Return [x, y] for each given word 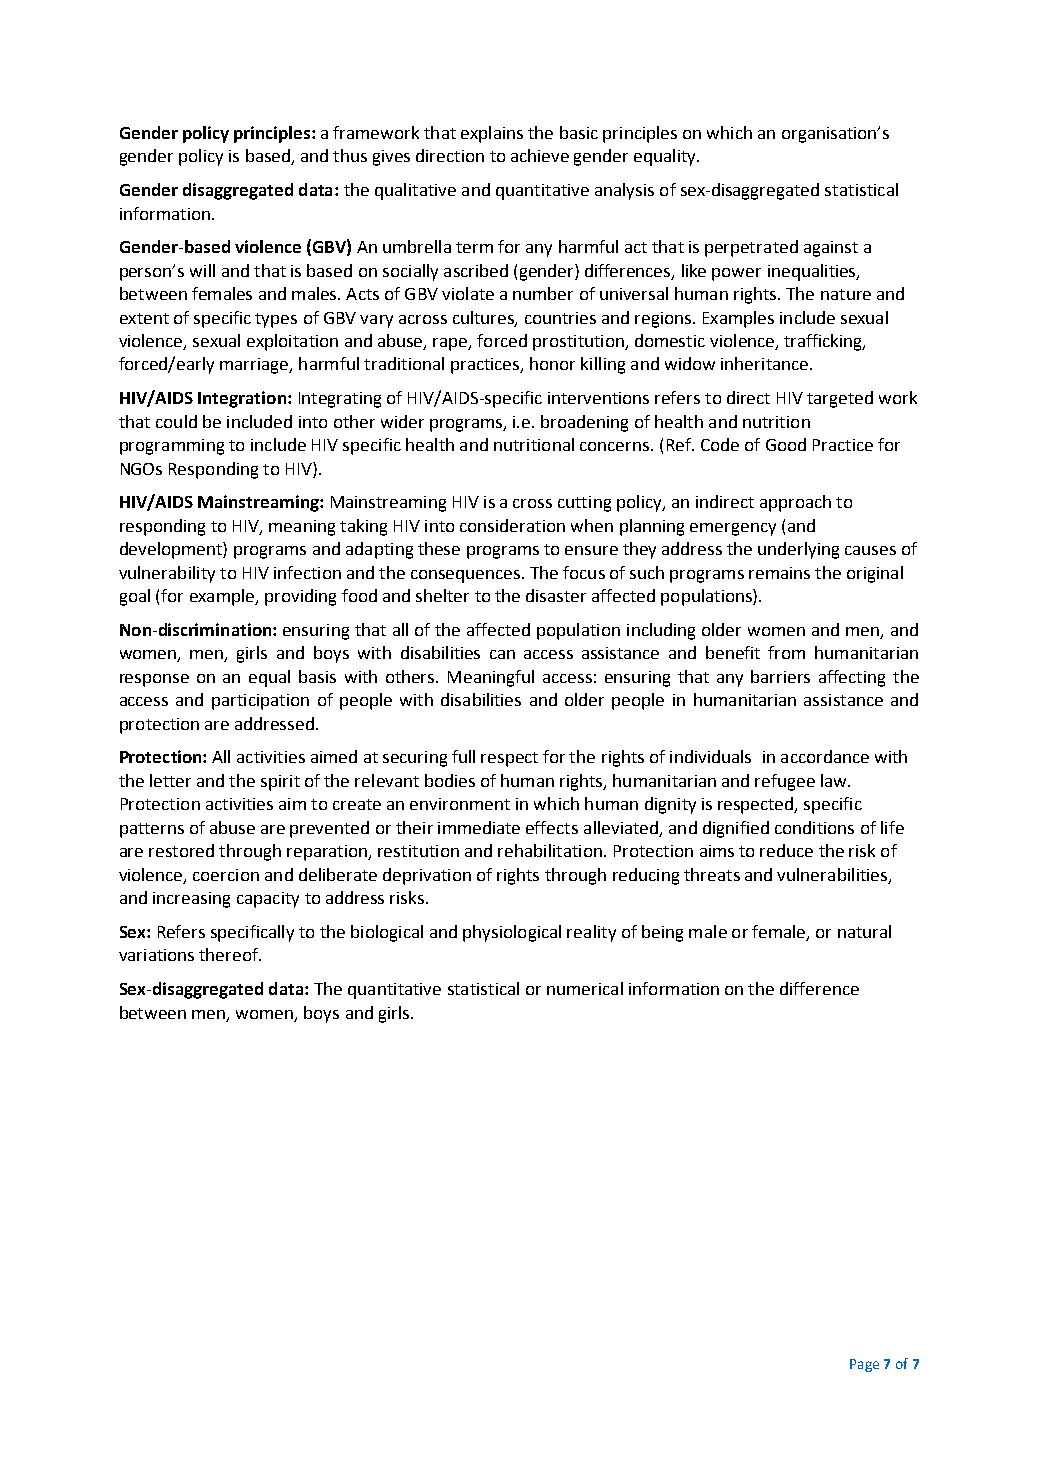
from [786, 652]
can [502, 654]
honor [552, 363]
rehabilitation [550, 850]
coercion [226, 875]
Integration [242, 399]
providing [300, 597]
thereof [230, 954]
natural [864, 931]
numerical [585, 988]
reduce [786, 850]
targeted [840, 399]
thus [350, 155]
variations [156, 955]
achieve [540, 155]
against [831, 249]
